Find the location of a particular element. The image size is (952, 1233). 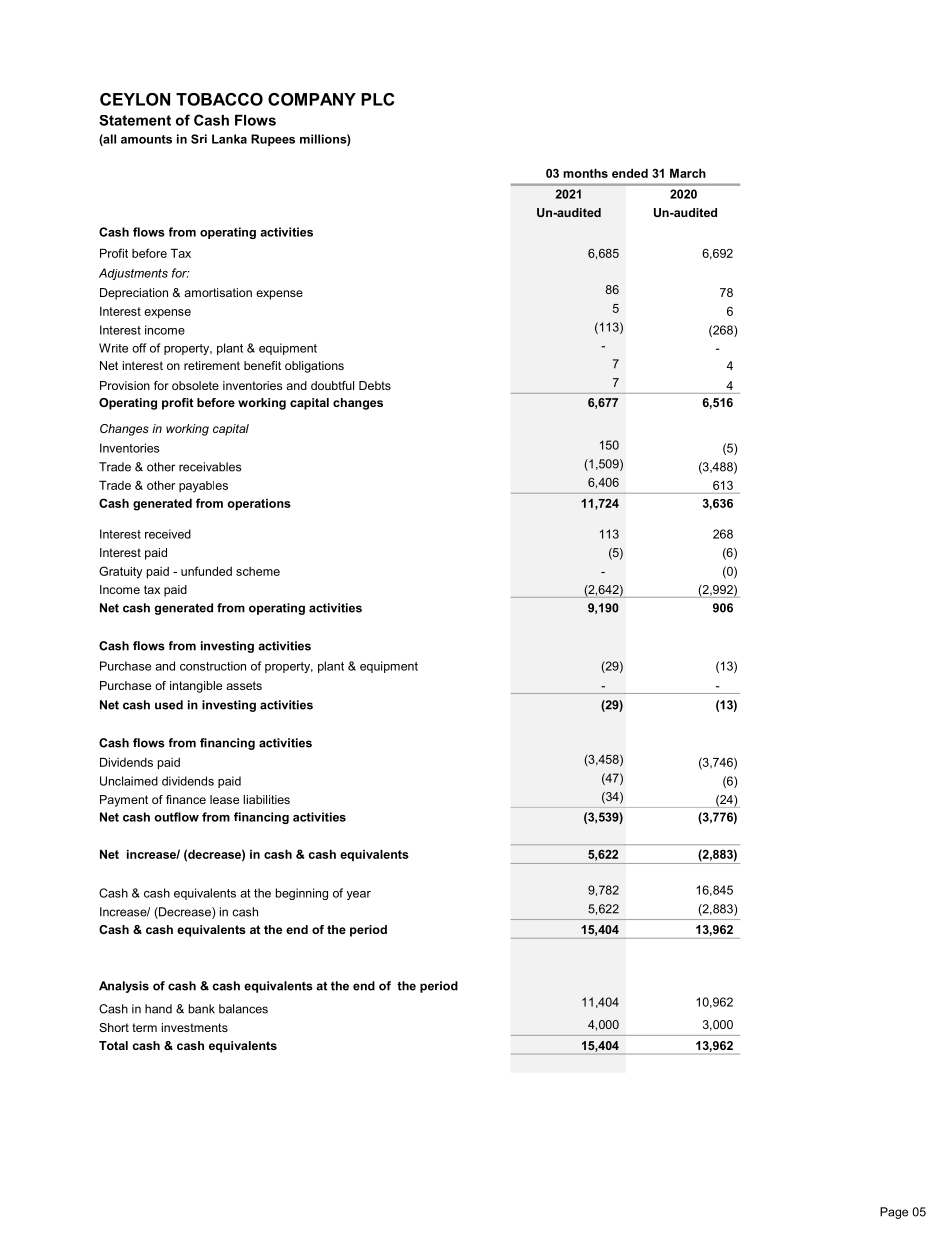

Sri is located at coordinates (199, 139).
